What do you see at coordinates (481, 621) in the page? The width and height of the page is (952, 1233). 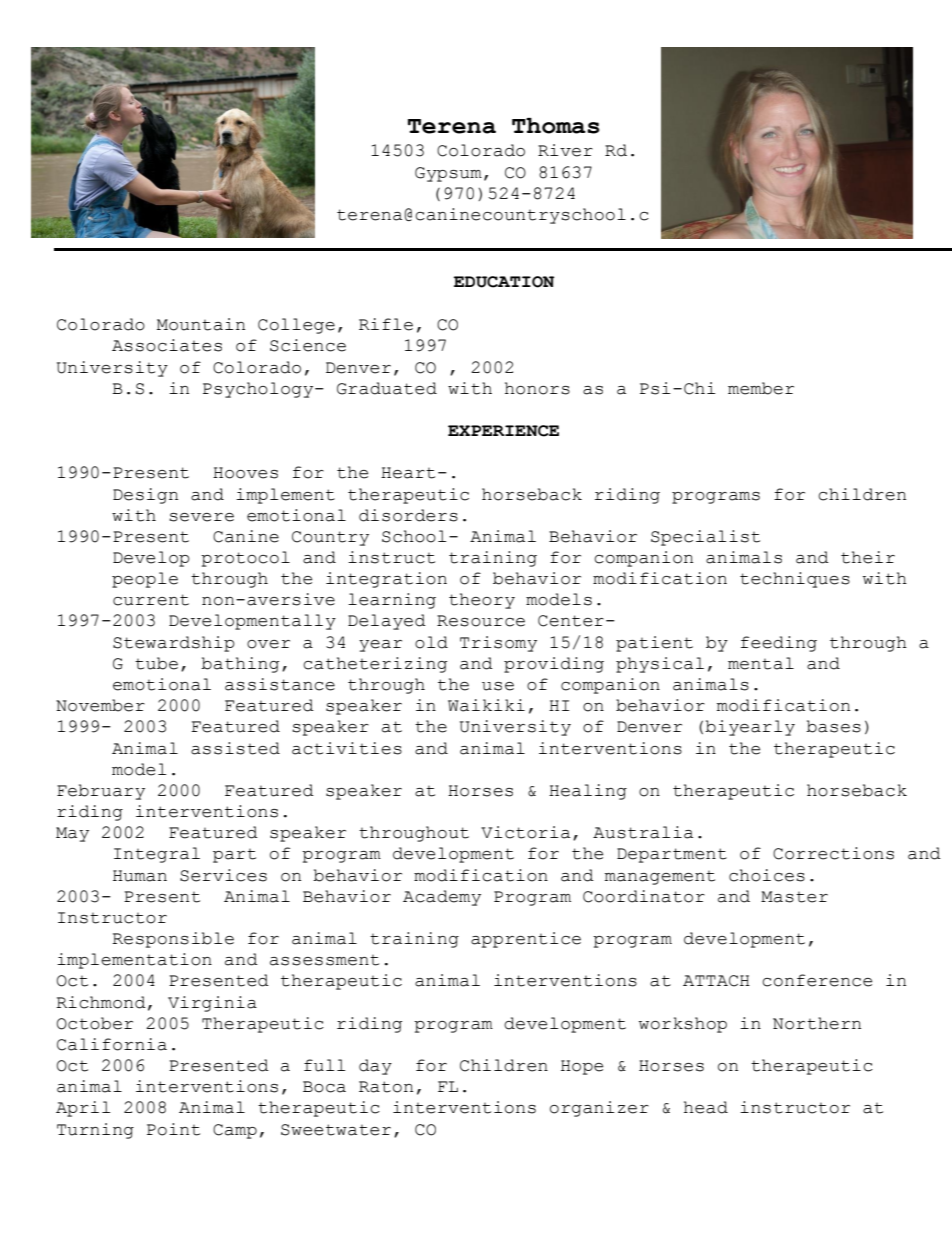 I see `Resource` at bounding box center [481, 621].
